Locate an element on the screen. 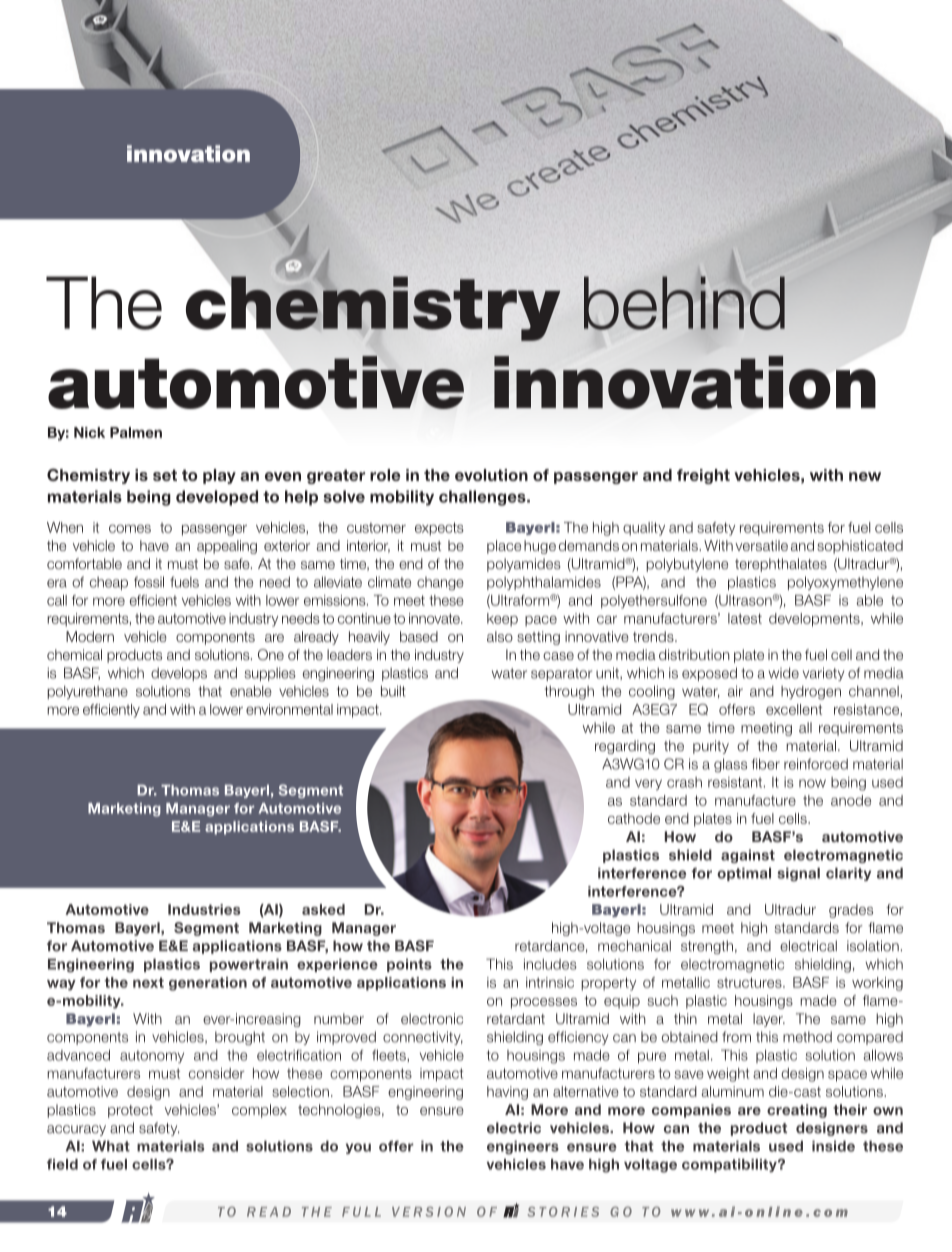  behind is located at coordinates (684, 302).
